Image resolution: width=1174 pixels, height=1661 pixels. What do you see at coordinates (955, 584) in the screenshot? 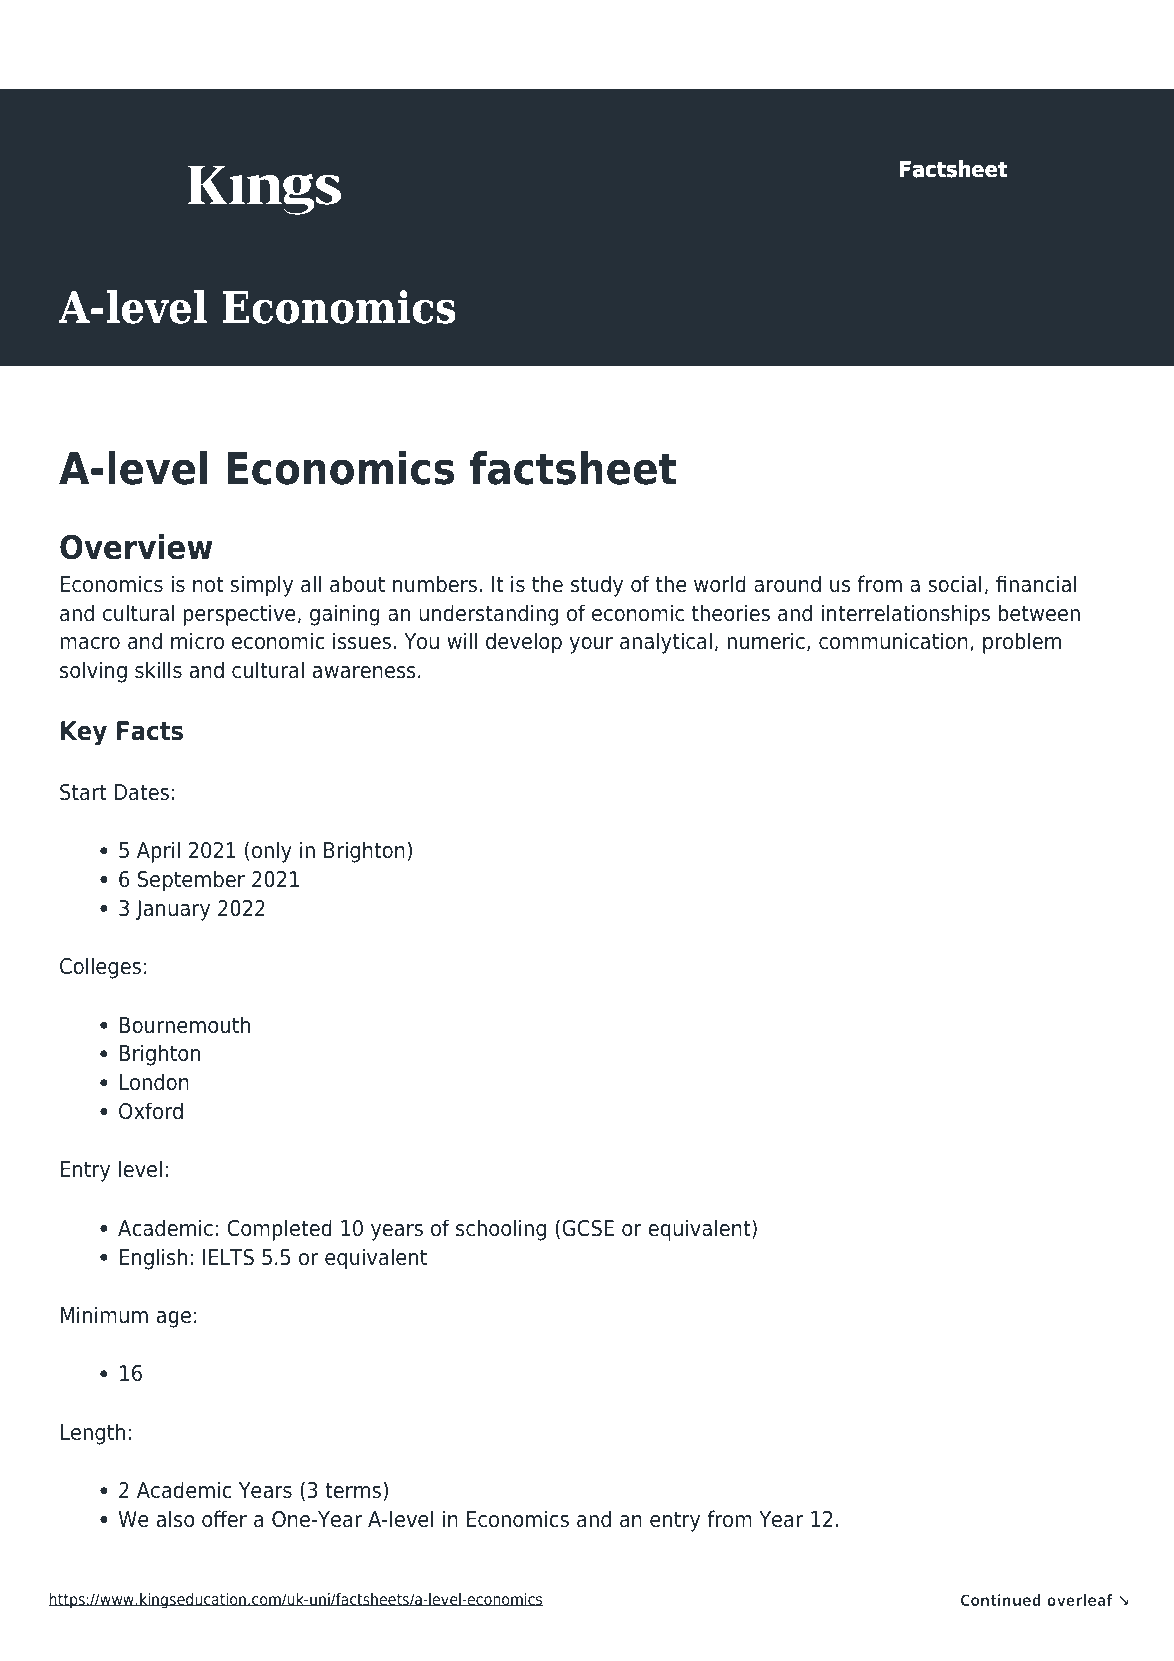
I see `social` at bounding box center [955, 584].
